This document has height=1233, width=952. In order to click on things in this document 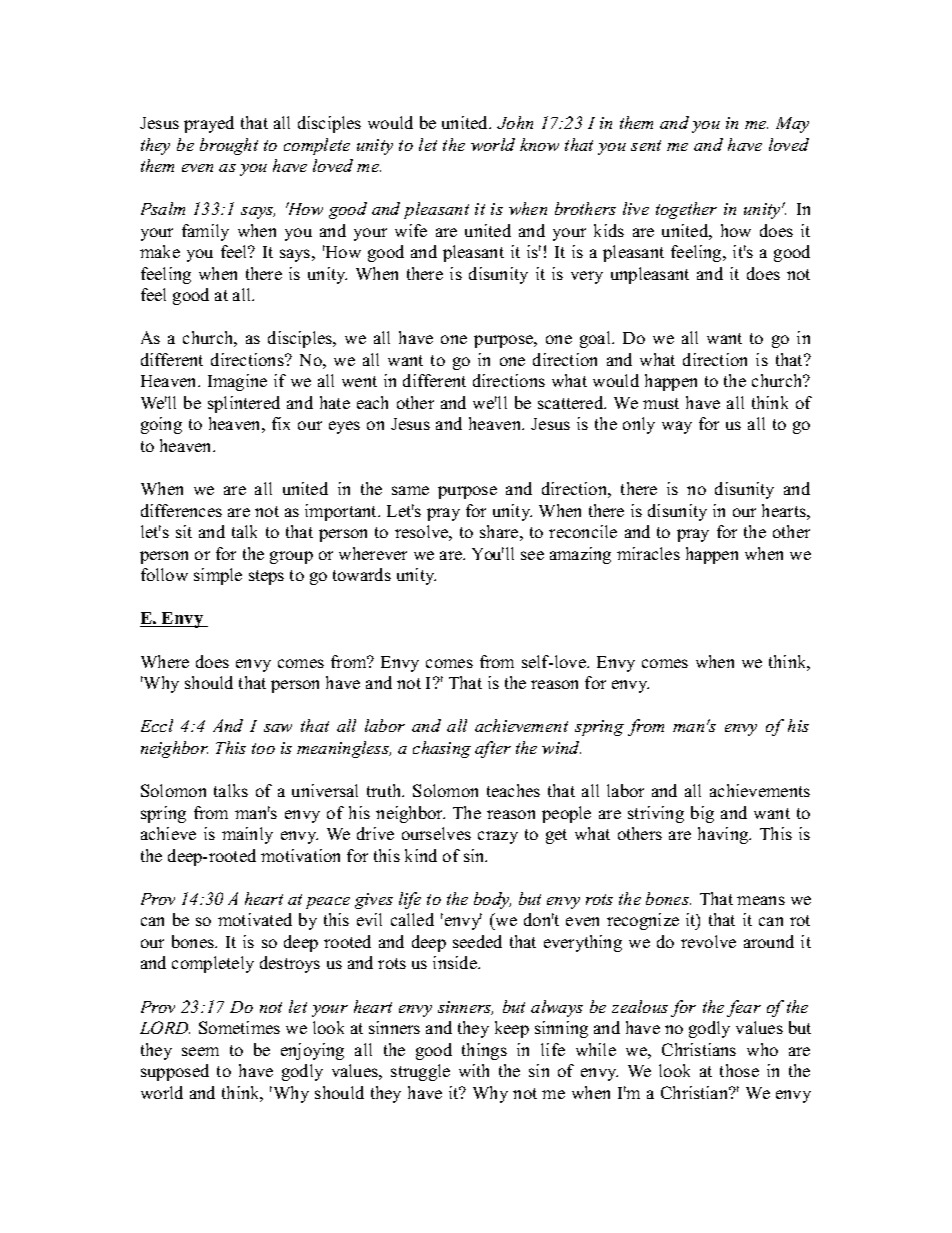, I will do `click(484, 1051)`.
